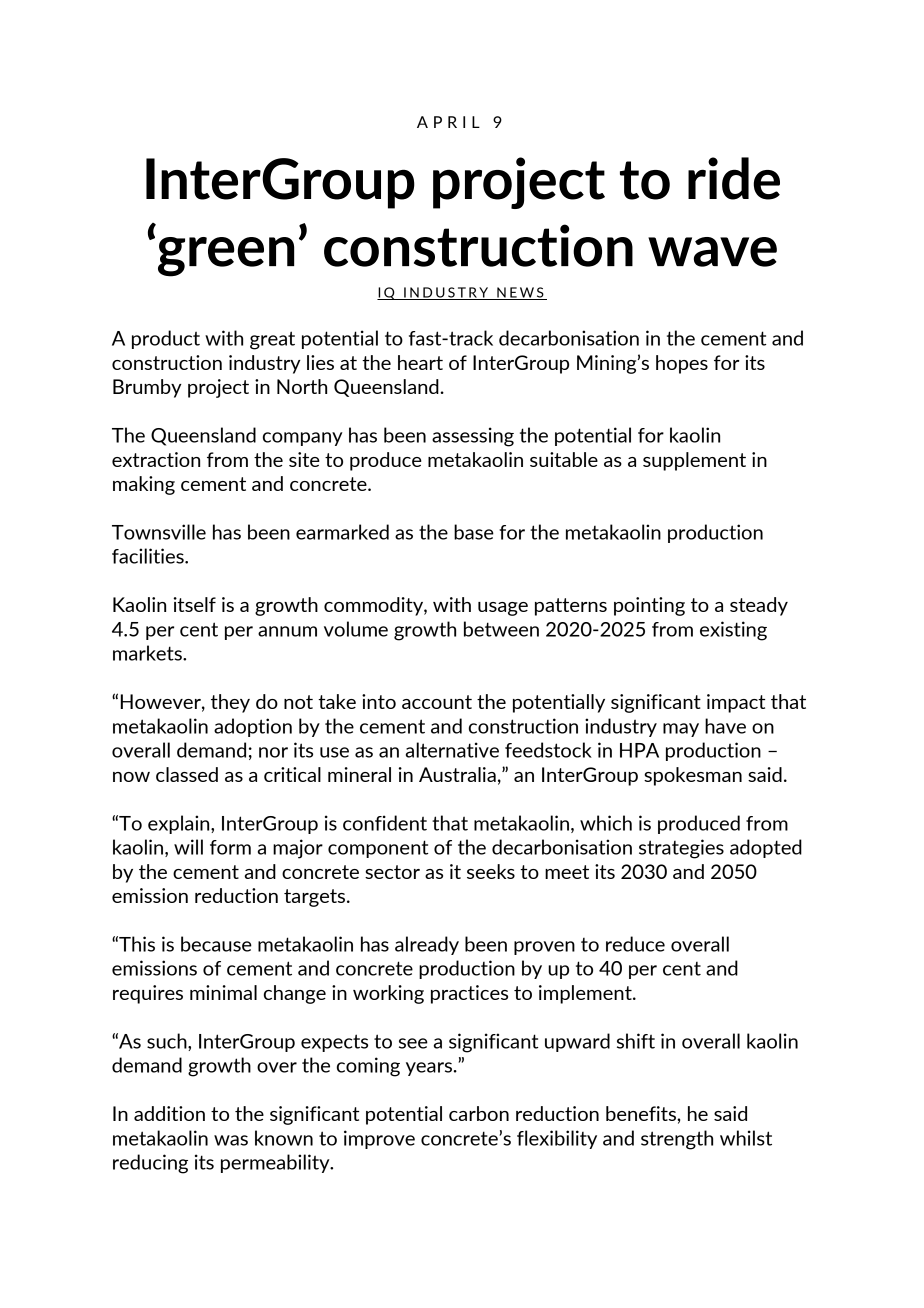 This screenshot has height=1308, width=924. Describe the element at coordinates (437, 702) in the screenshot. I see `account` at that location.
